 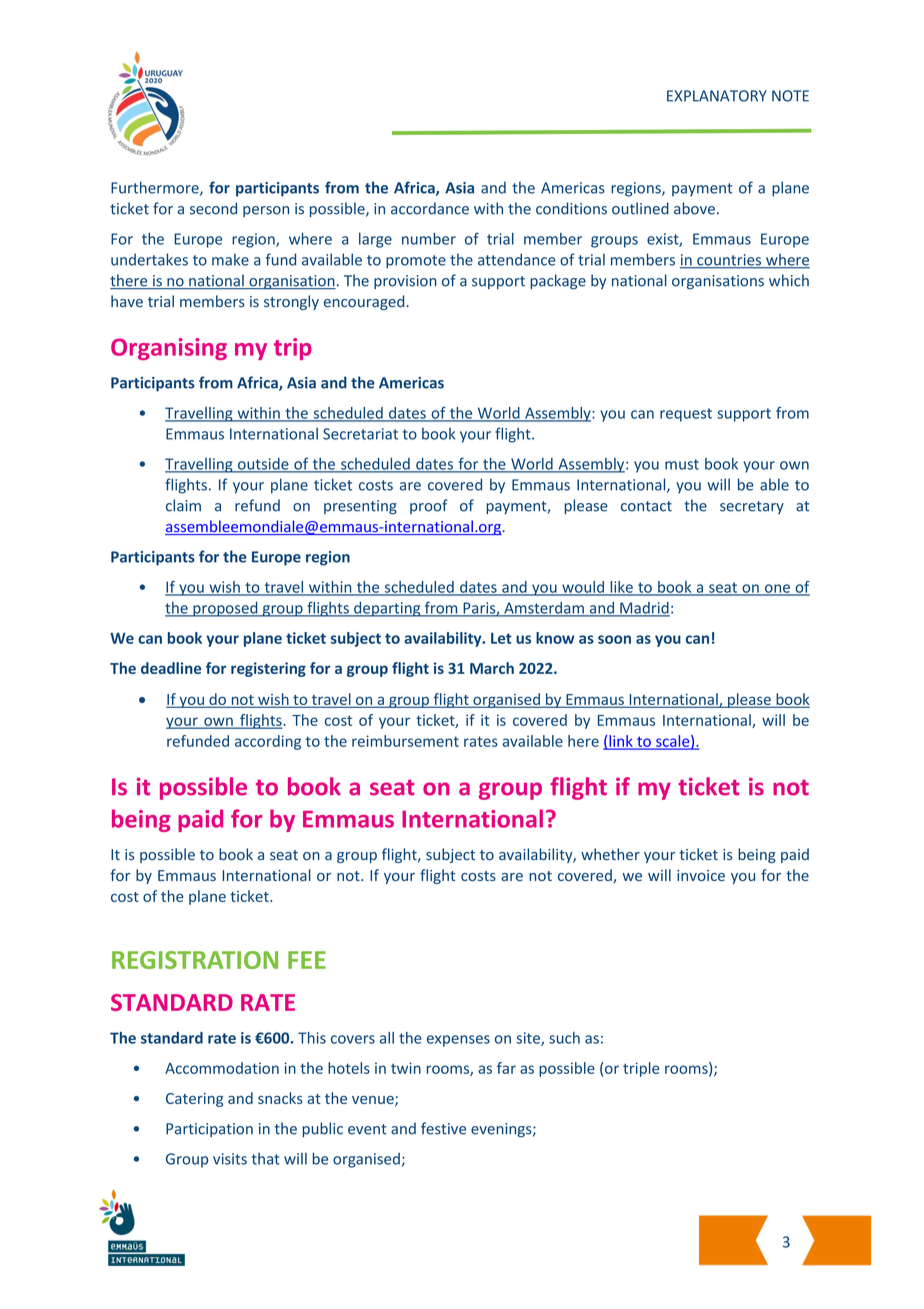 What do you see at coordinates (701, 875) in the document?
I see `invoice` at bounding box center [701, 875].
